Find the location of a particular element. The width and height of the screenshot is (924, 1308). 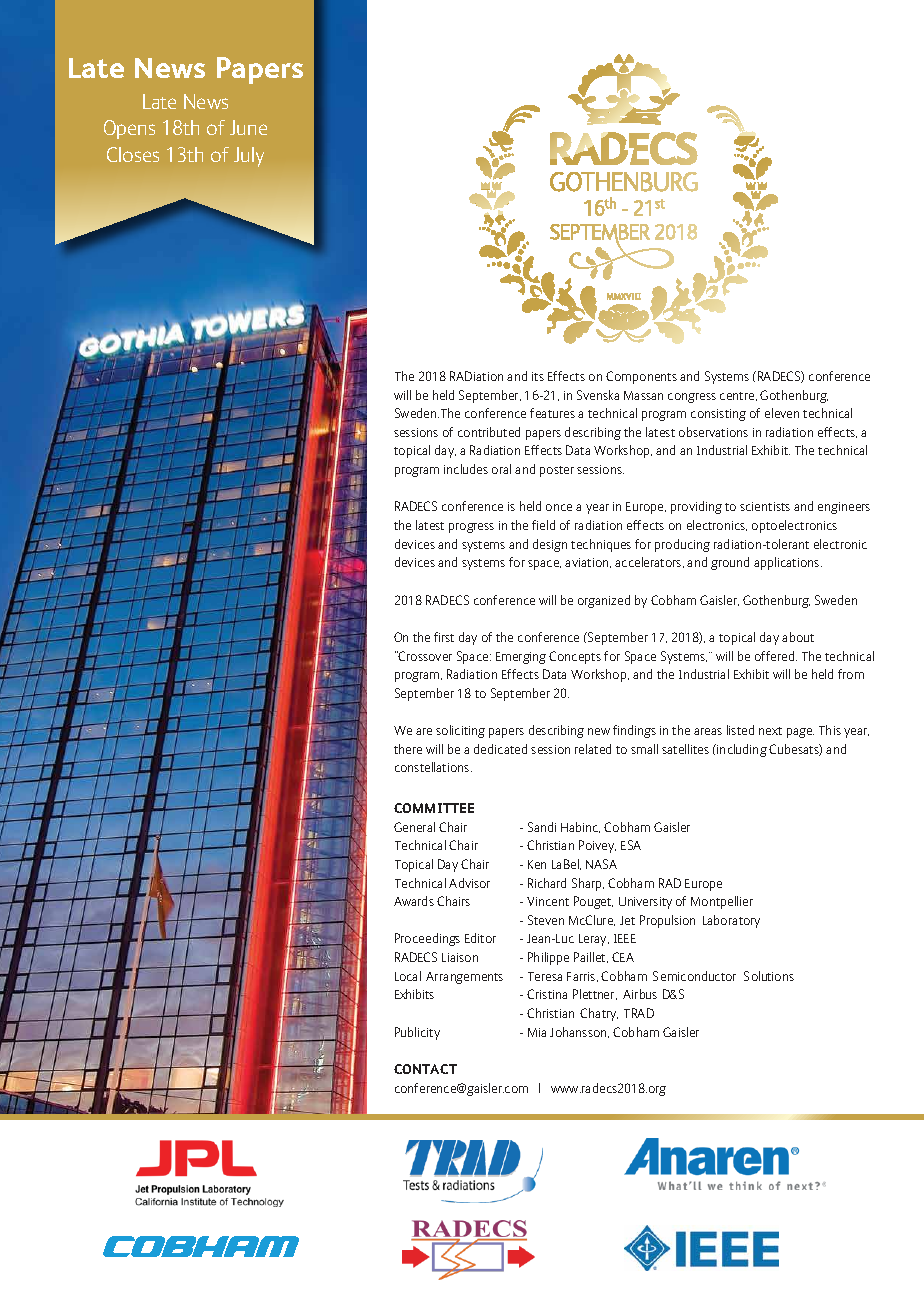

Mia is located at coordinates (537, 1032).
